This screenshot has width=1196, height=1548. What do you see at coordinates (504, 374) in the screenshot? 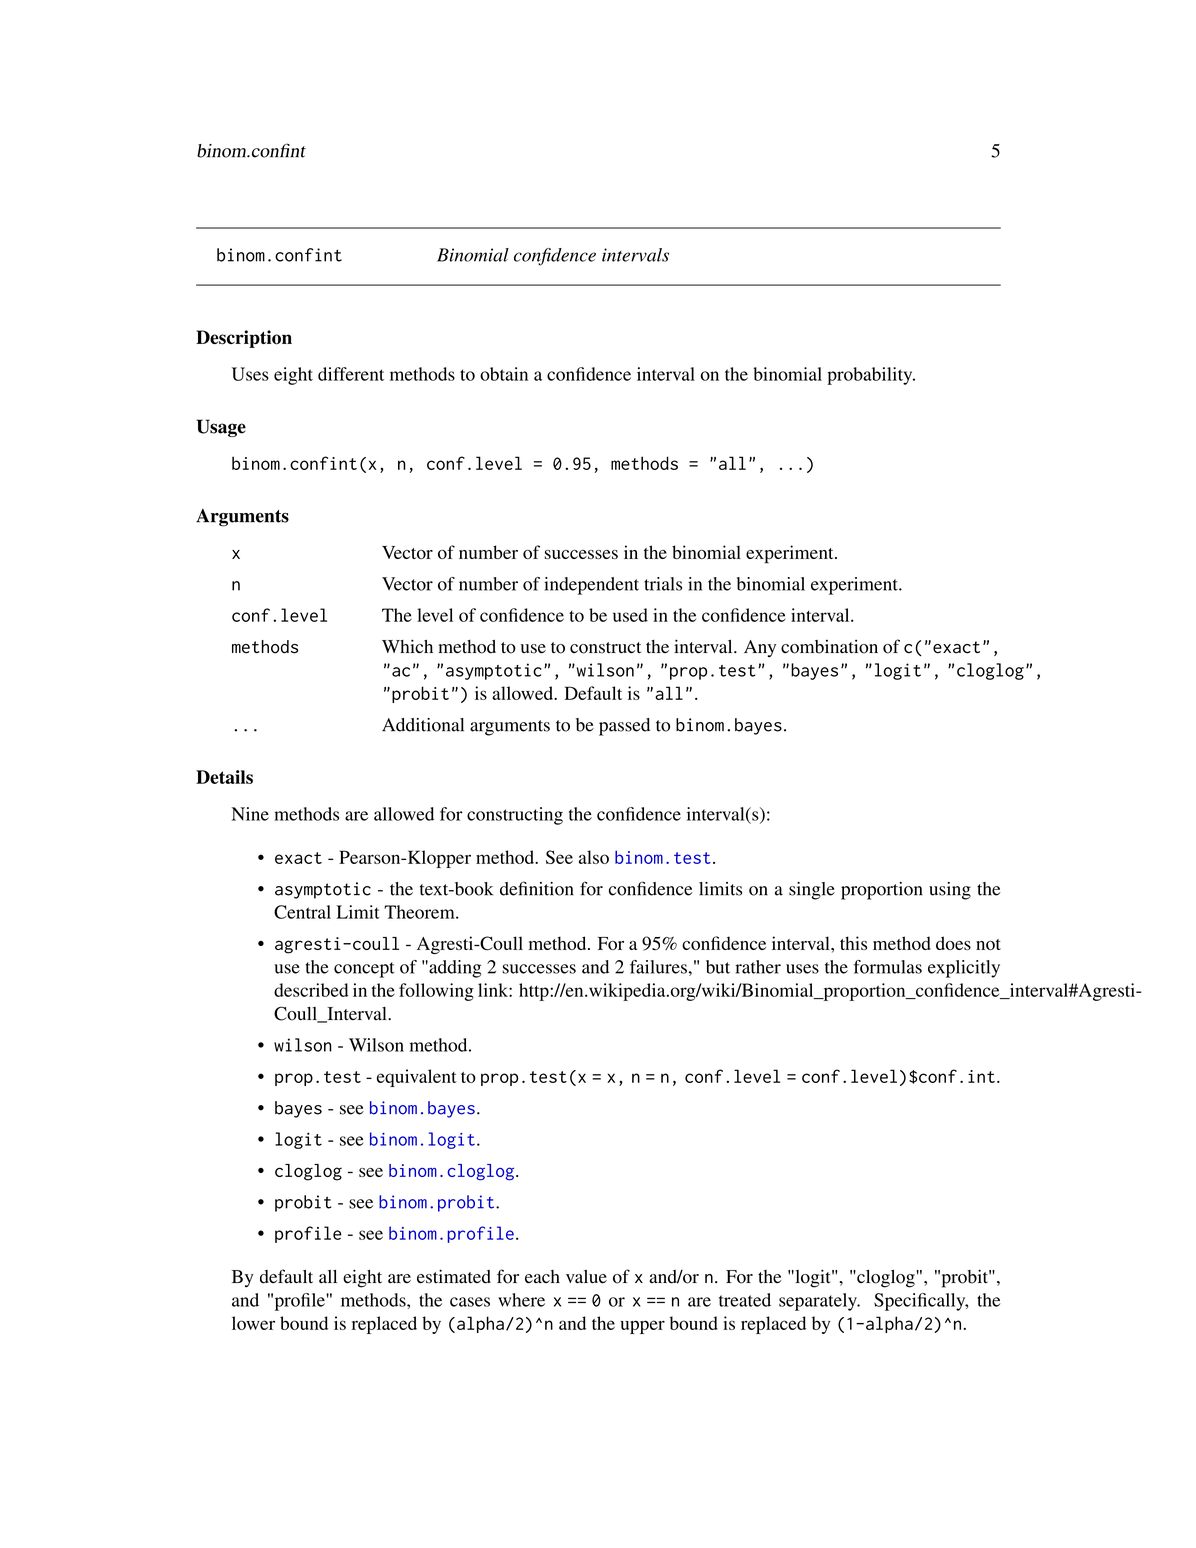
I see `obtain` at bounding box center [504, 374].
